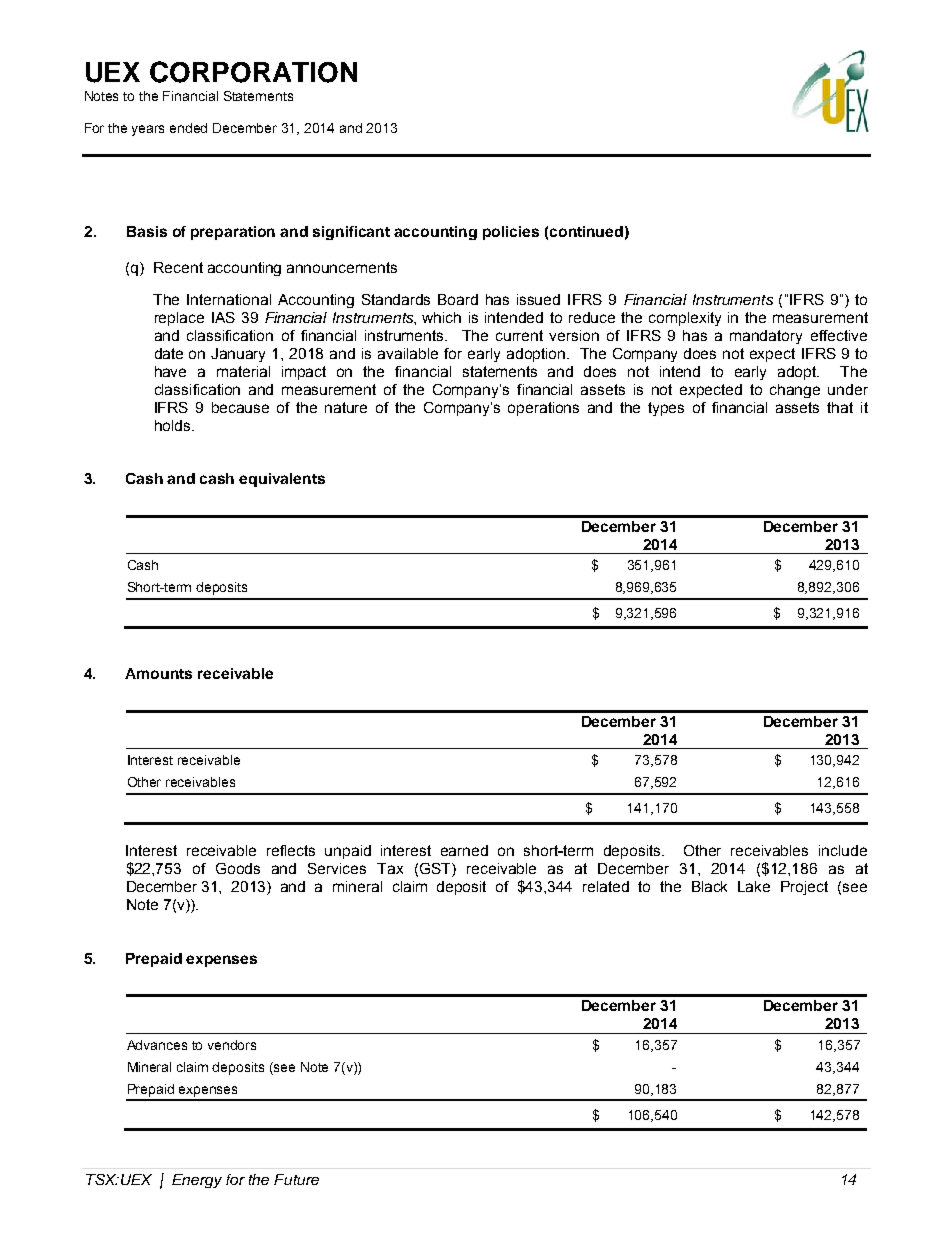 The width and height of the image is (952, 1233). What do you see at coordinates (158, 673) in the image?
I see `Amounts` at bounding box center [158, 673].
